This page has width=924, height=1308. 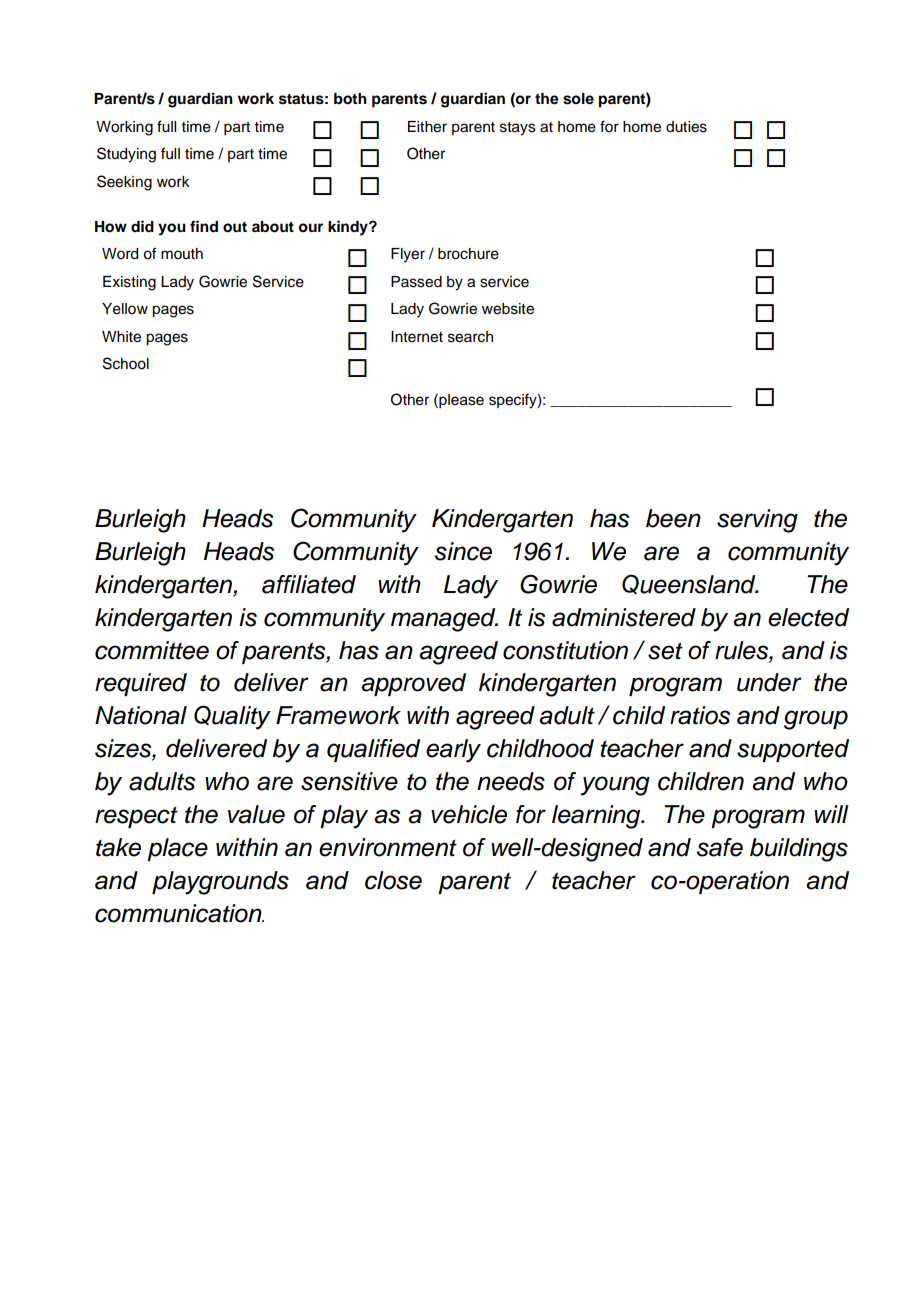 I want to click on serving, so click(x=757, y=521).
